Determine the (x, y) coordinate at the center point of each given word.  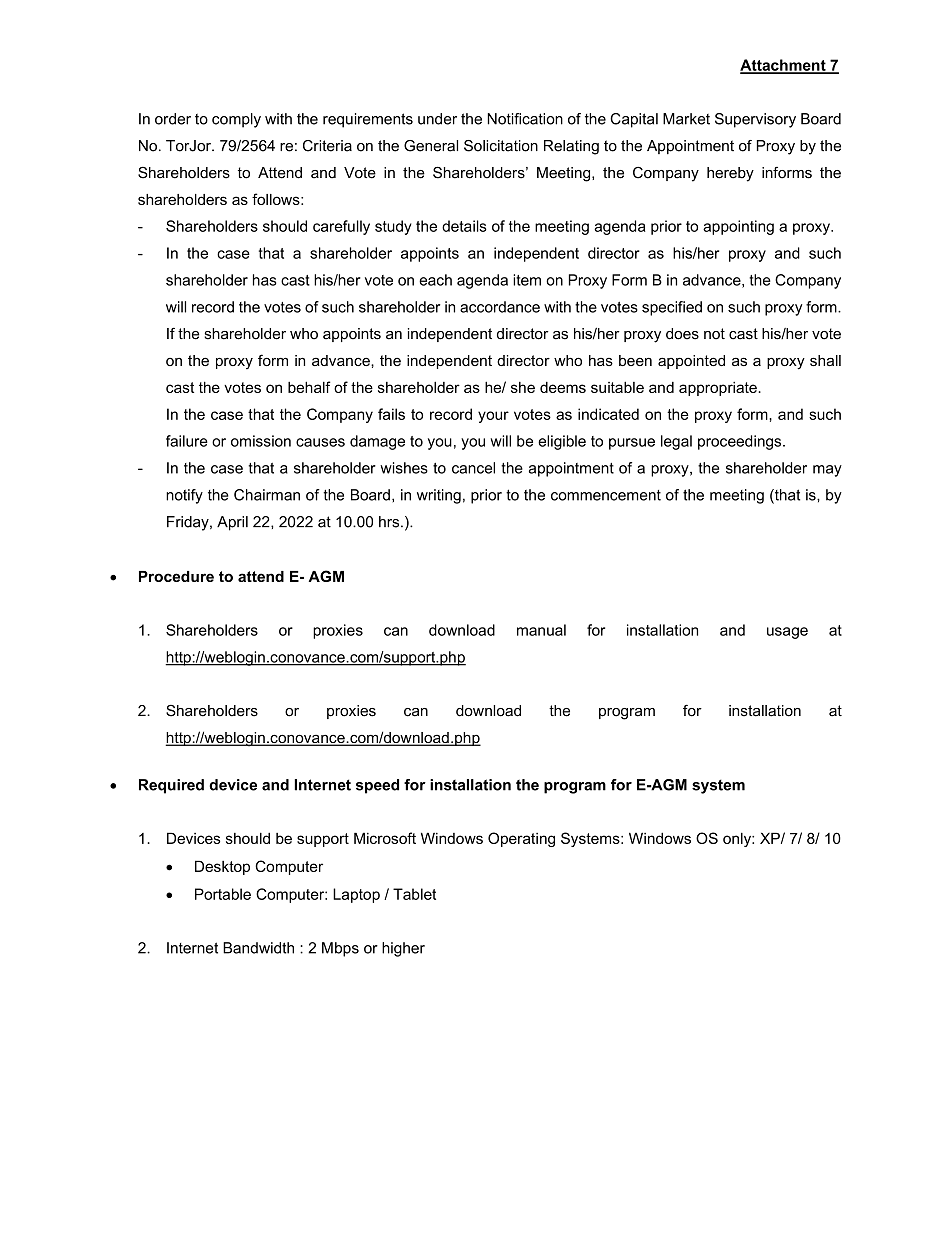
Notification (525, 119)
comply (236, 120)
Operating (521, 839)
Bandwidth (258, 948)
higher (403, 949)
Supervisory (755, 120)
